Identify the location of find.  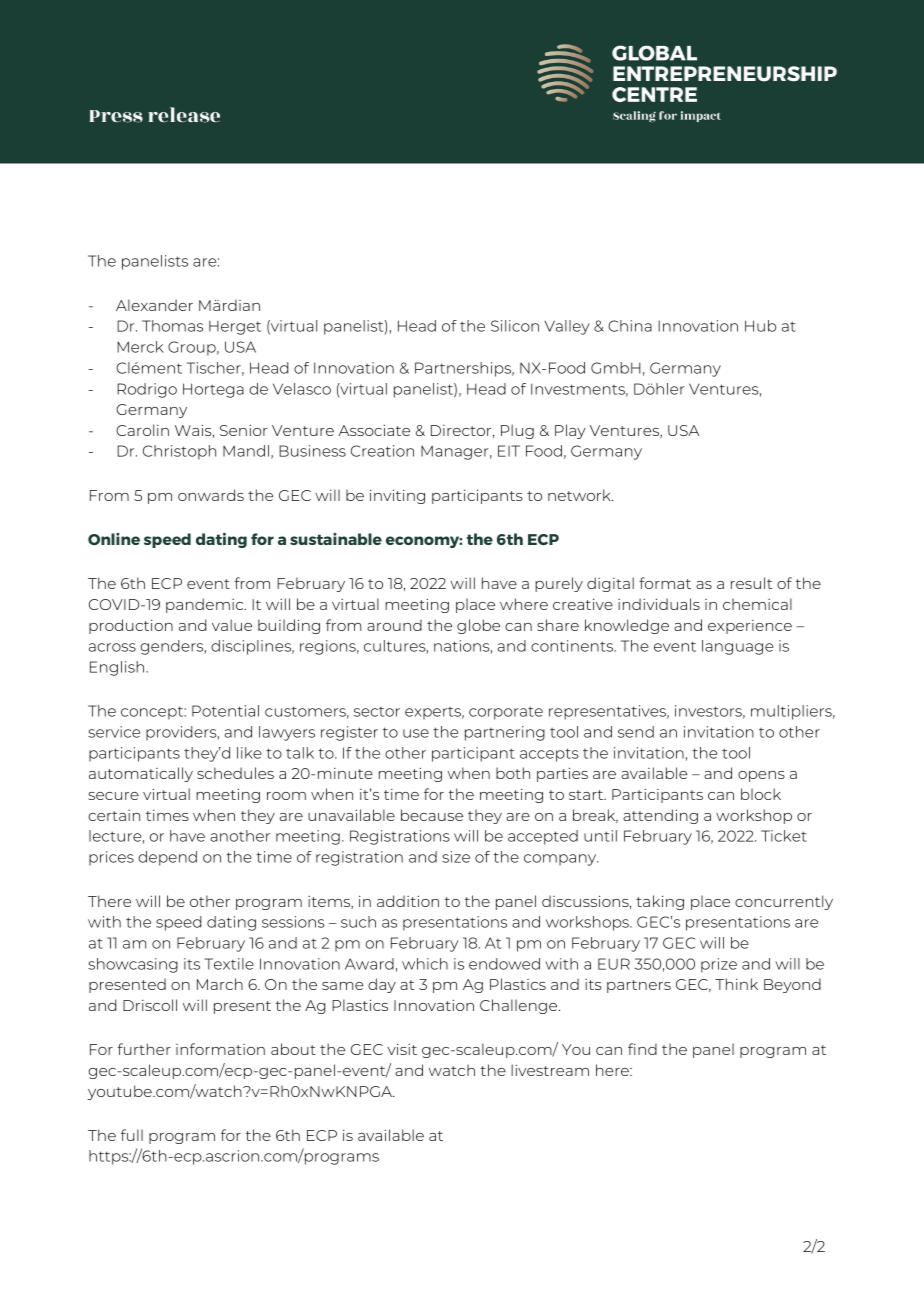
(642, 1049).
